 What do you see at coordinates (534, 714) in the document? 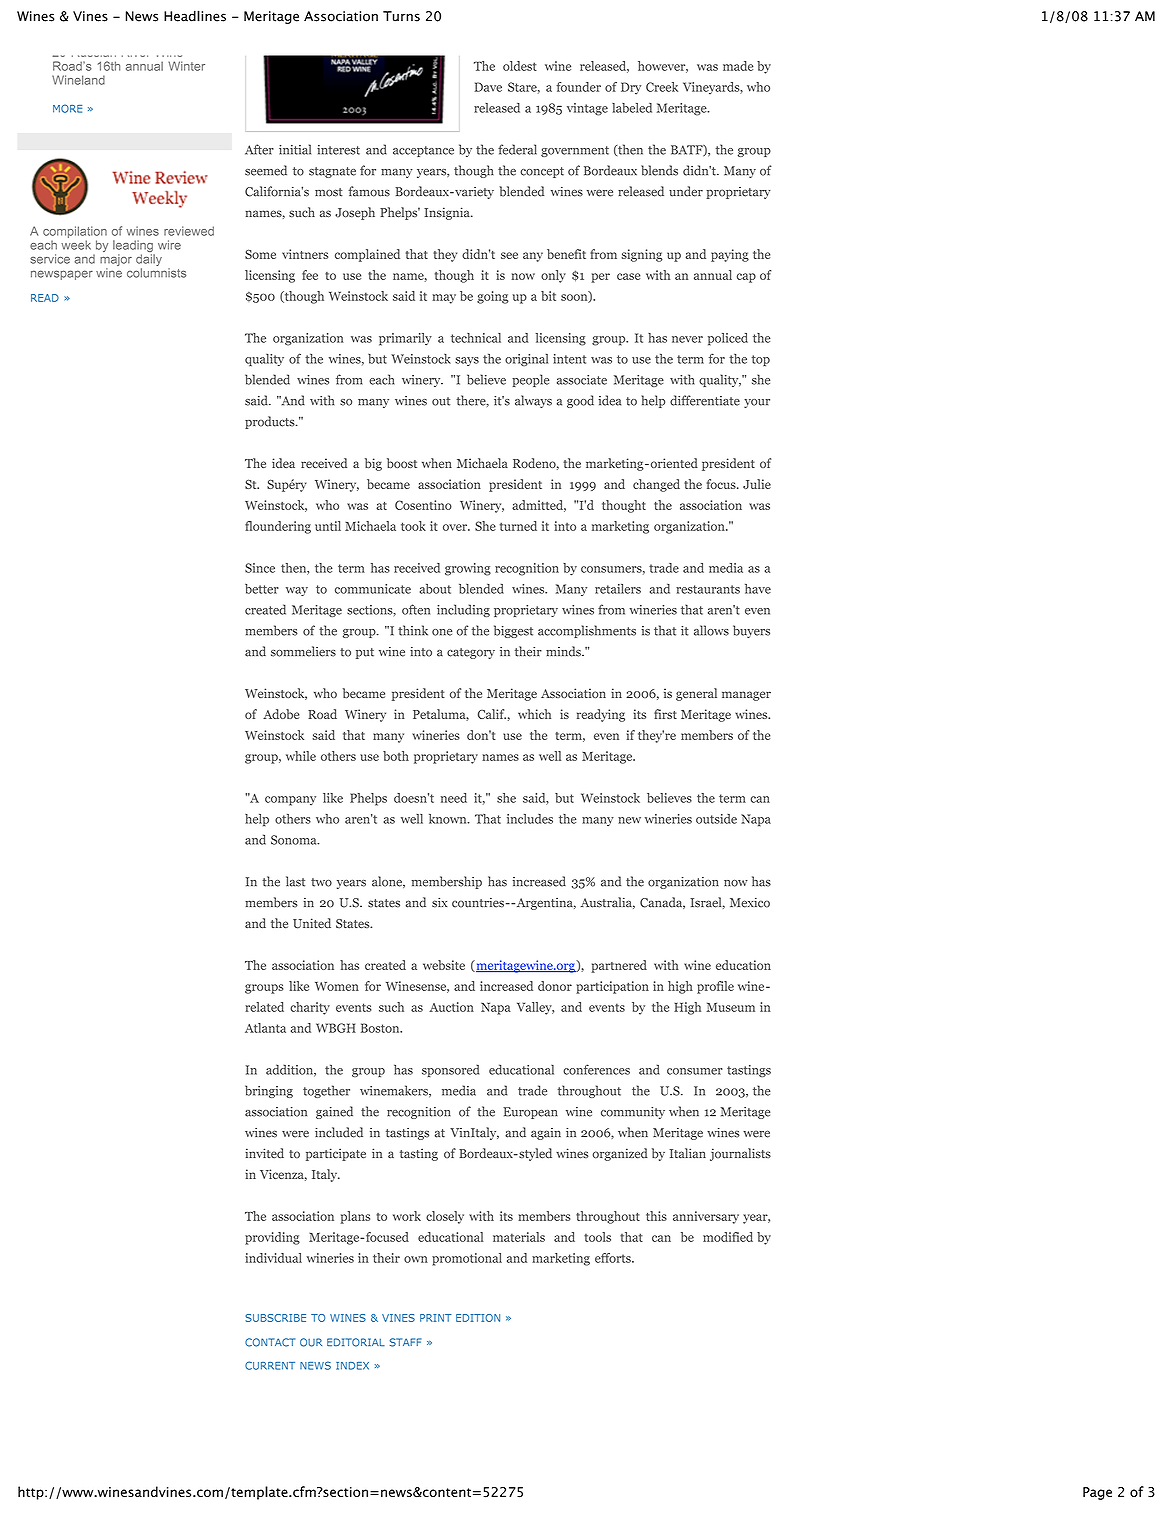
I see `which` at bounding box center [534, 714].
